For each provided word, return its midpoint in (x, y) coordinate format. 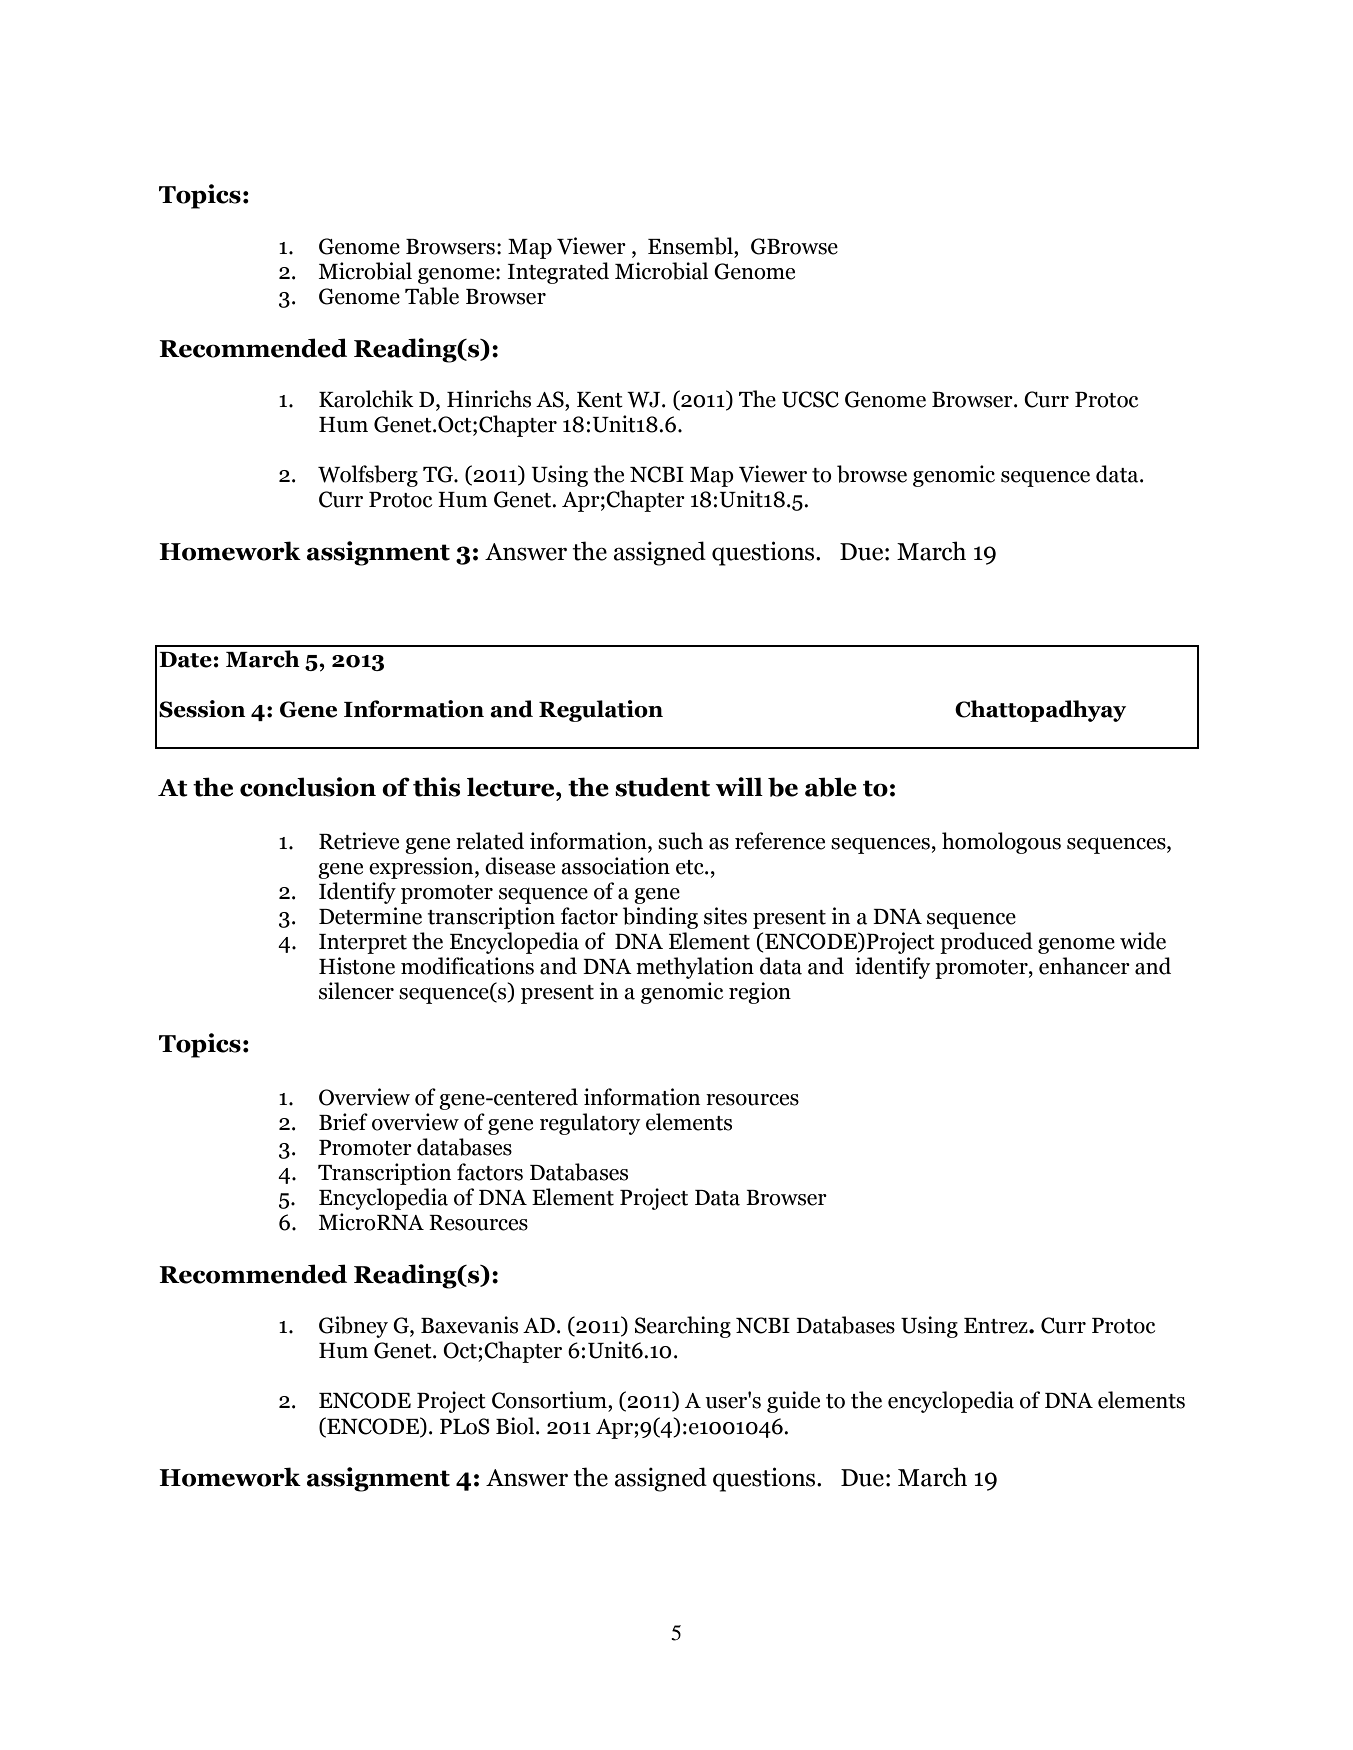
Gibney (353, 1327)
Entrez (997, 1326)
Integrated (558, 273)
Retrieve (359, 841)
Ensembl (691, 246)
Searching (683, 1327)
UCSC (810, 399)
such (680, 841)
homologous (1001, 843)
